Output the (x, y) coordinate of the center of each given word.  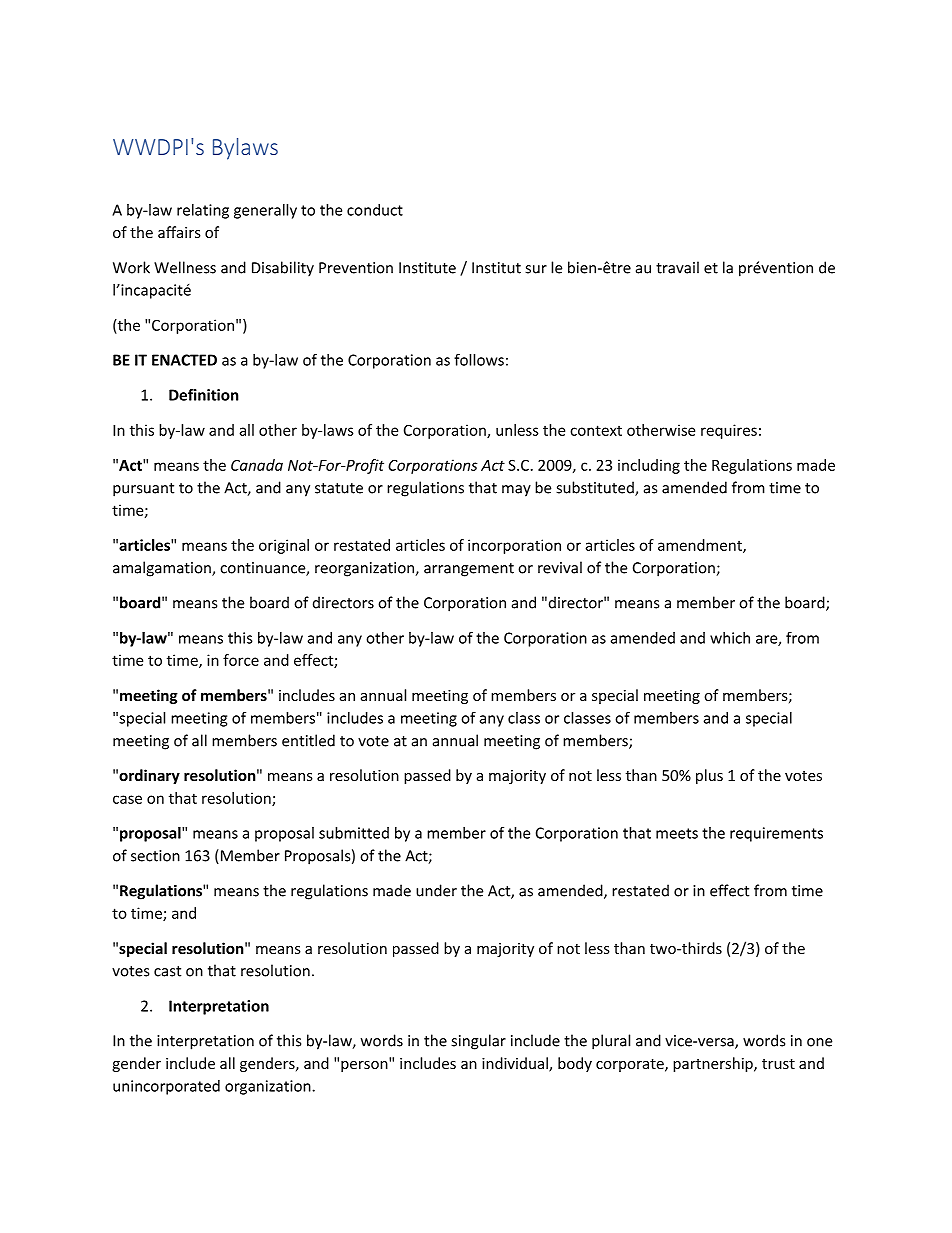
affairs (179, 232)
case (127, 799)
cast (167, 971)
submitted (354, 833)
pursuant (143, 490)
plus (709, 776)
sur (536, 269)
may (516, 491)
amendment (701, 546)
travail (677, 267)
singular (478, 1042)
